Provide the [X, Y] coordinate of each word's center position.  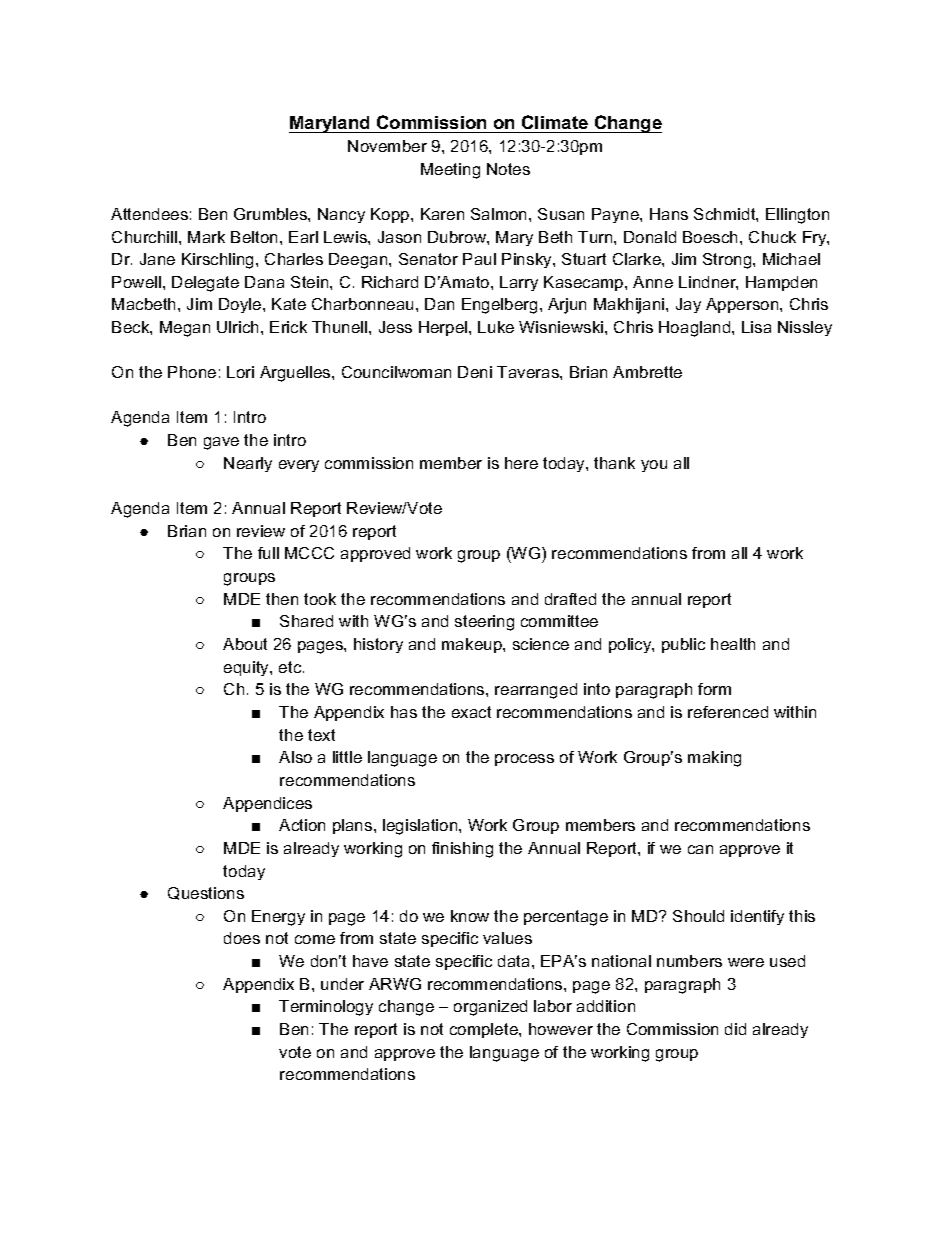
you [654, 466]
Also [295, 757]
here [521, 463]
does [242, 938]
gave [221, 443]
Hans [669, 214]
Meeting [450, 171]
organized [490, 1008]
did [735, 1029]
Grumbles [271, 214]
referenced [728, 712]
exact [471, 712]
